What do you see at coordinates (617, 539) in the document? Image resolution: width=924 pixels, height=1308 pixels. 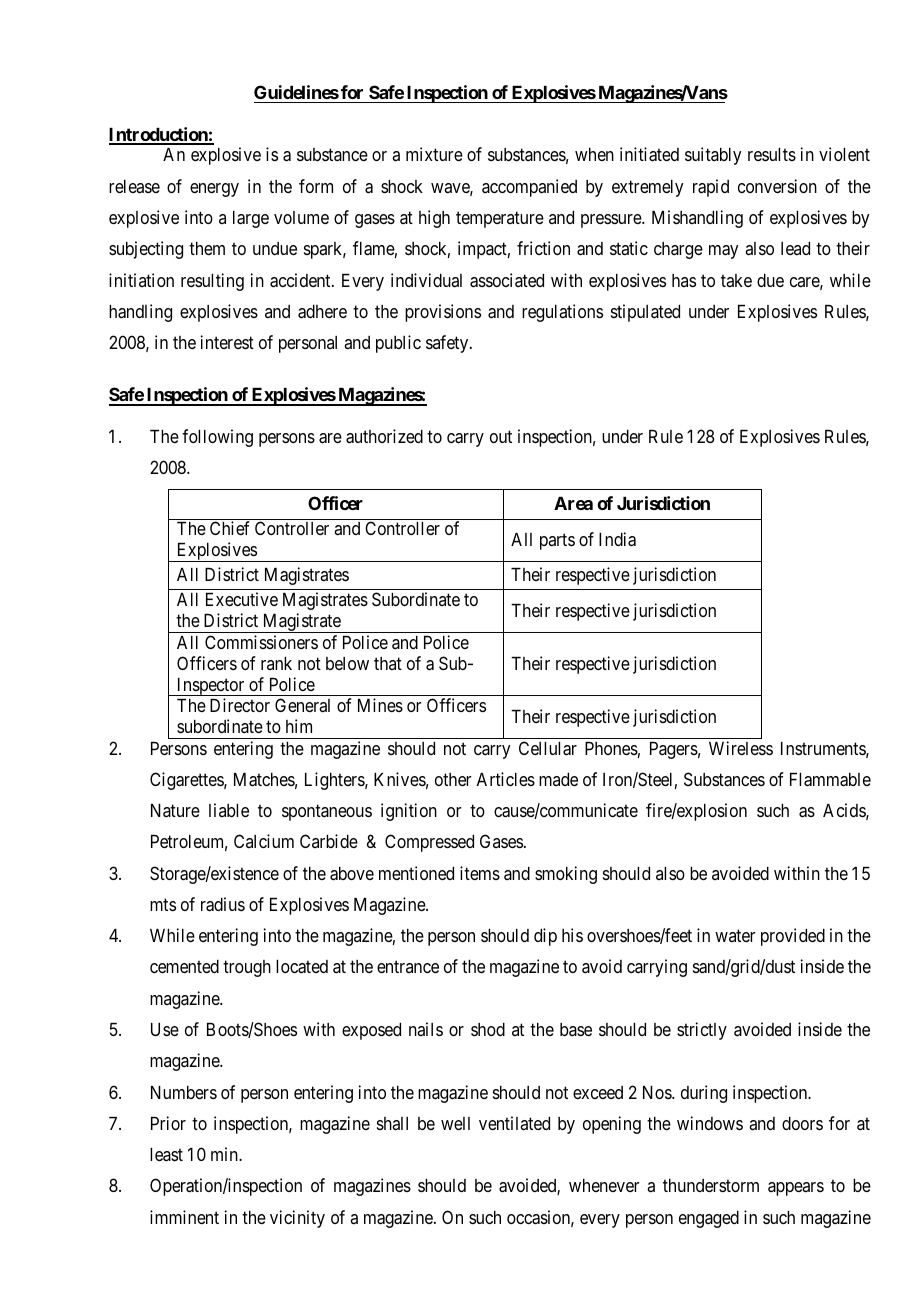 I see `India` at bounding box center [617, 539].
